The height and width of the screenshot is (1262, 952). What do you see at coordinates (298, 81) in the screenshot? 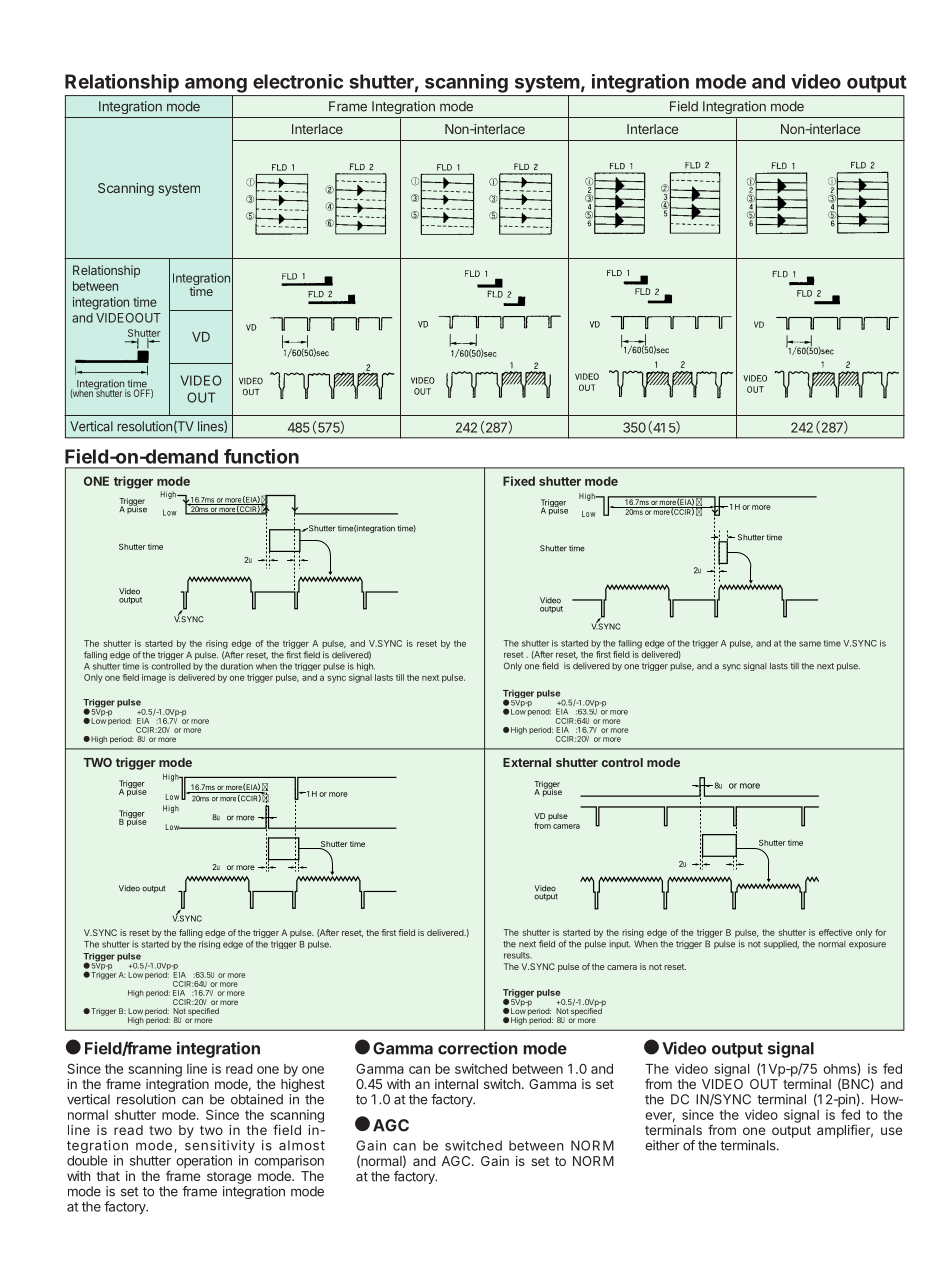
I see `electronic` at bounding box center [298, 81].
